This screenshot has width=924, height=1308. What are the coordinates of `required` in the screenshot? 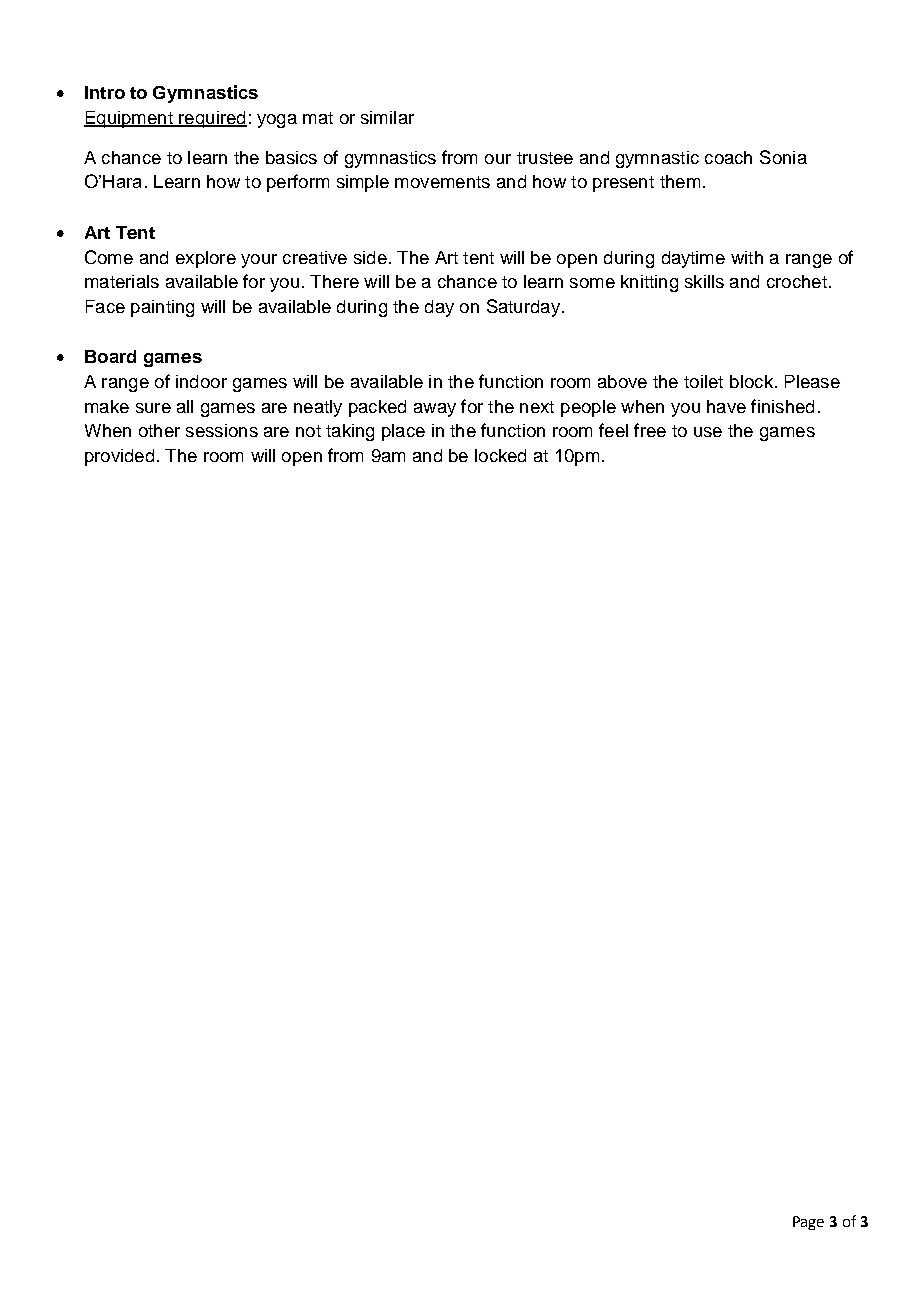 It's located at (212, 119).
